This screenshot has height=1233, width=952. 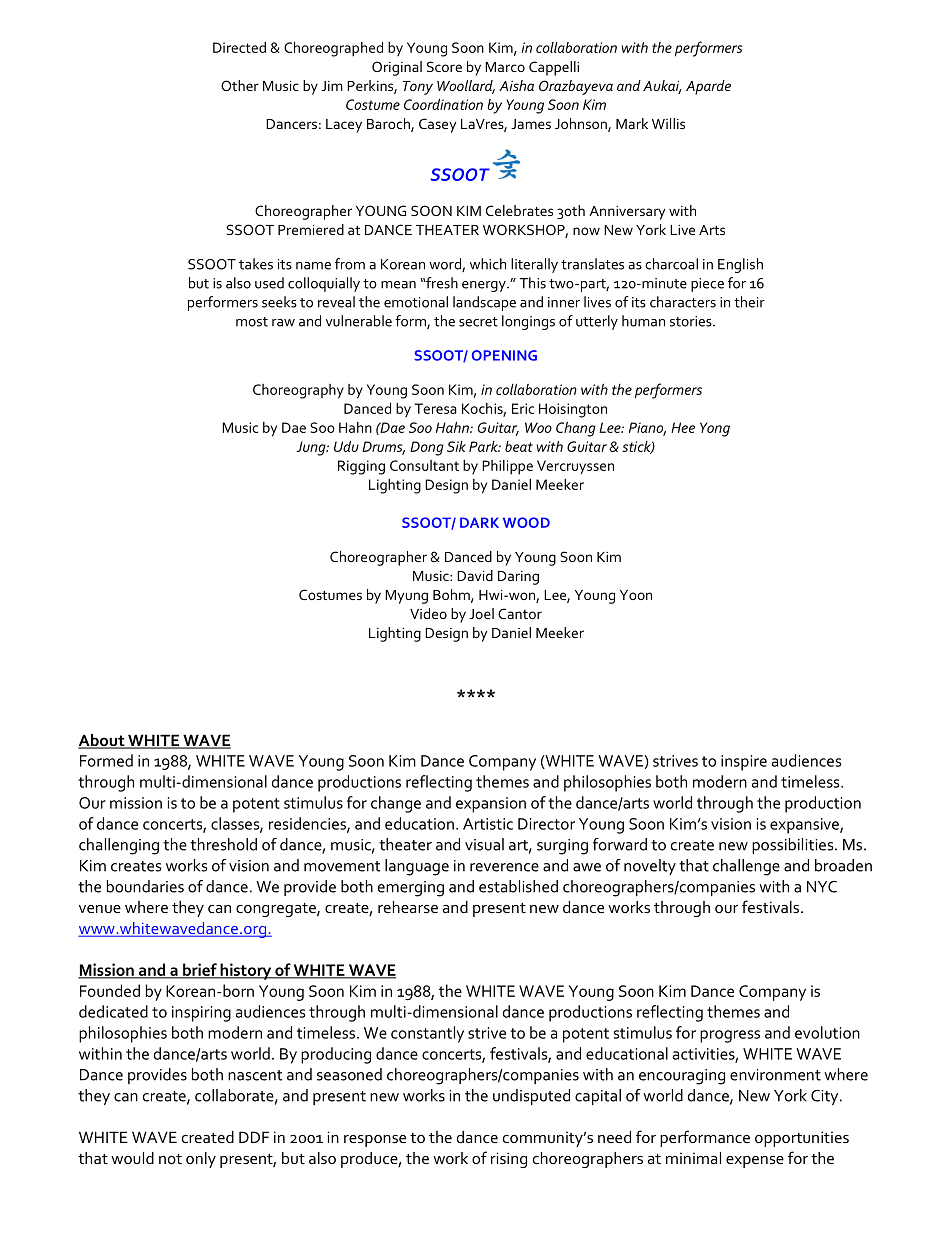 What do you see at coordinates (749, 302) in the screenshot?
I see `their` at bounding box center [749, 302].
